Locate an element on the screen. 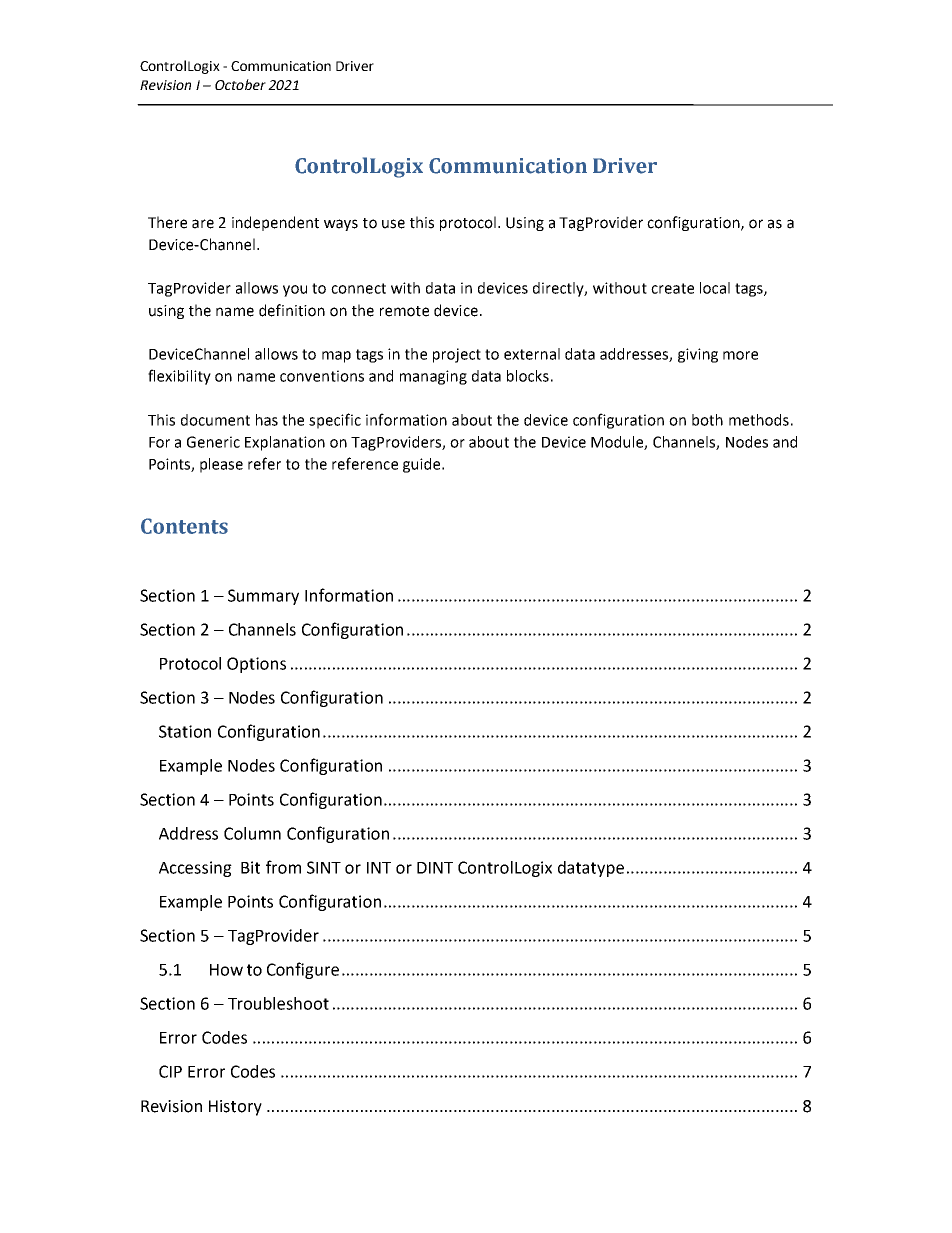  both is located at coordinates (707, 420).
